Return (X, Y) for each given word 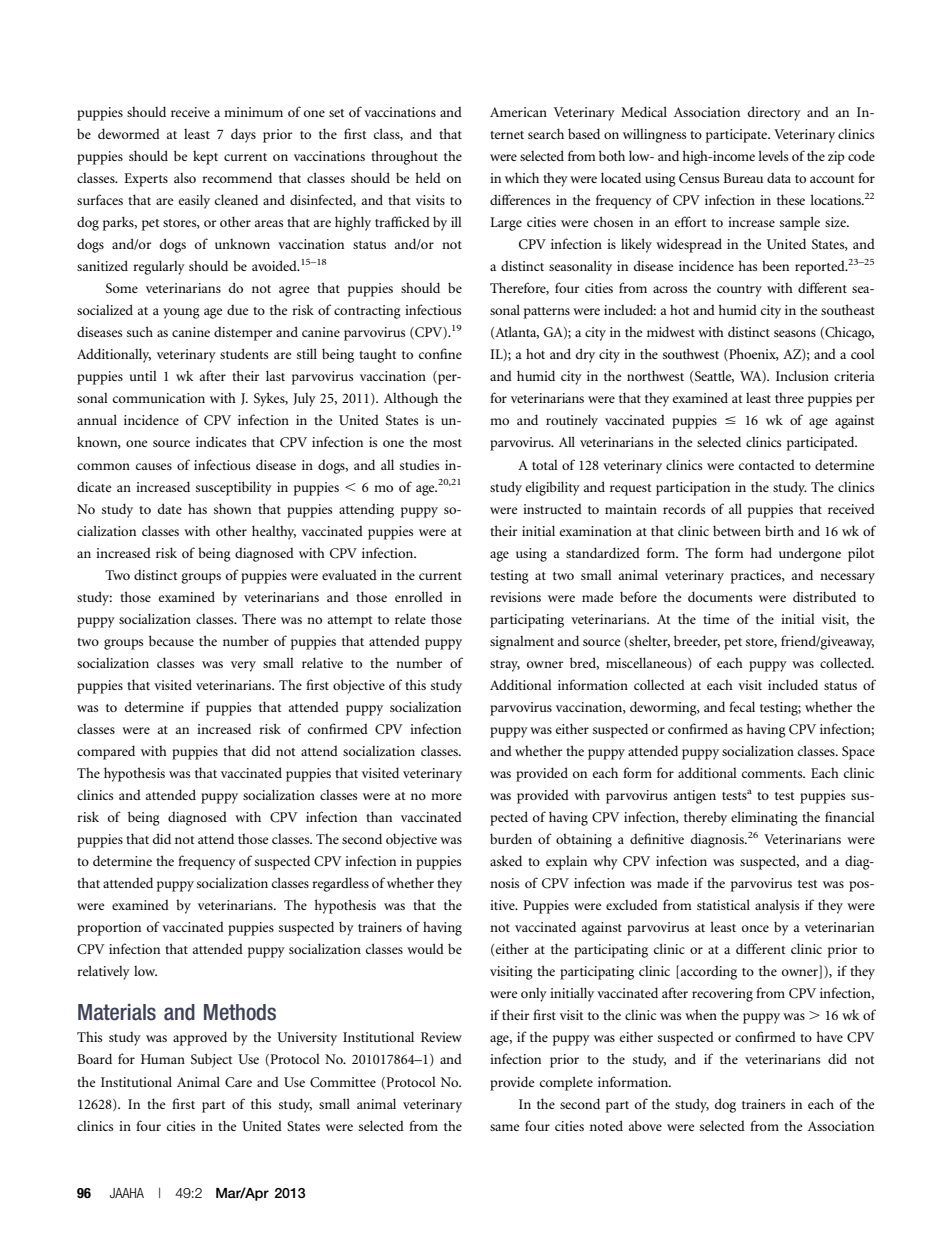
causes (154, 466)
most (447, 443)
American (518, 112)
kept (205, 158)
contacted (767, 465)
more (446, 796)
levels (773, 155)
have (830, 1036)
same (505, 1127)
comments (773, 774)
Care (238, 1082)
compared (106, 752)
